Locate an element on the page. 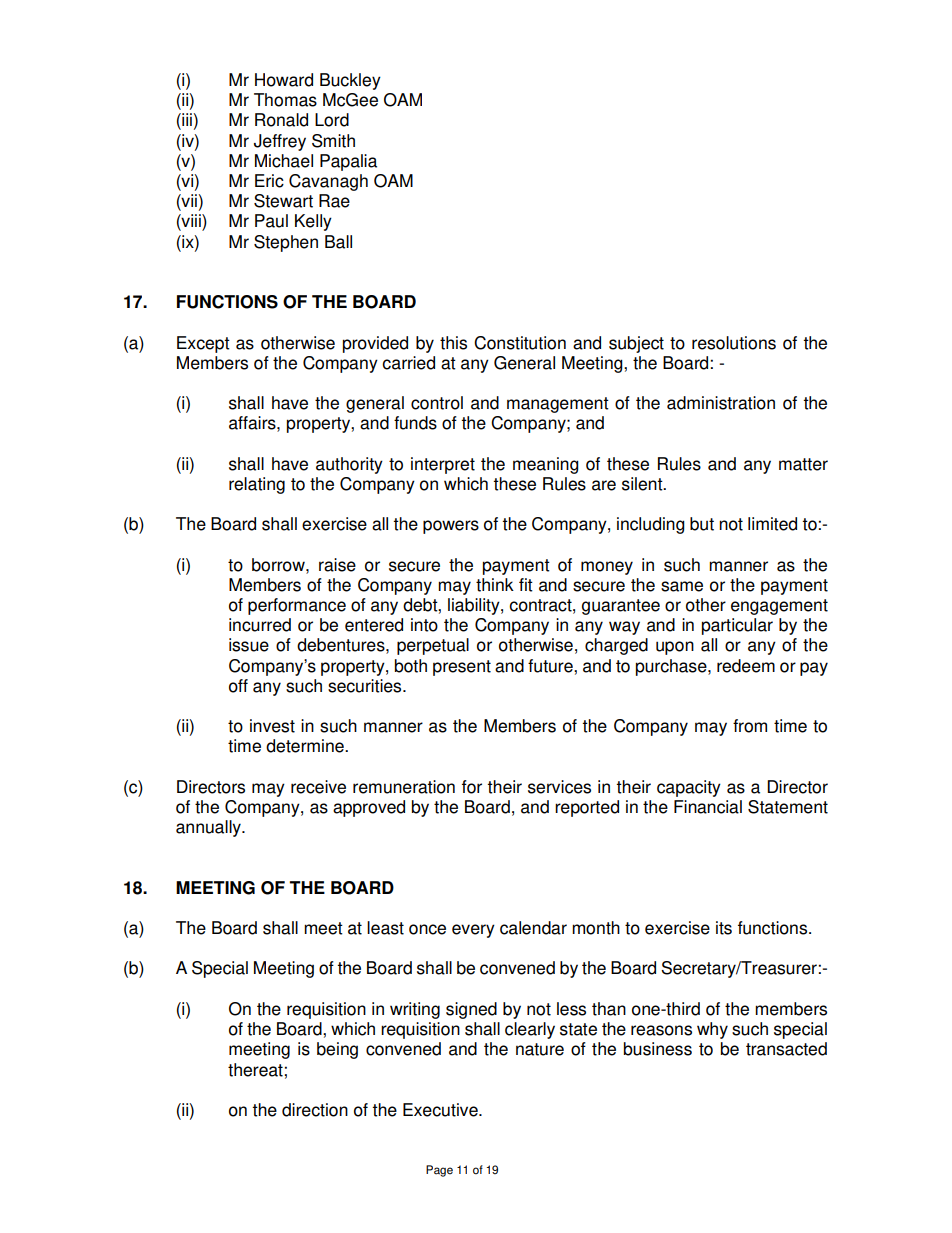 The width and height of the image is (952, 1233). transacted is located at coordinates (786, 1049).
